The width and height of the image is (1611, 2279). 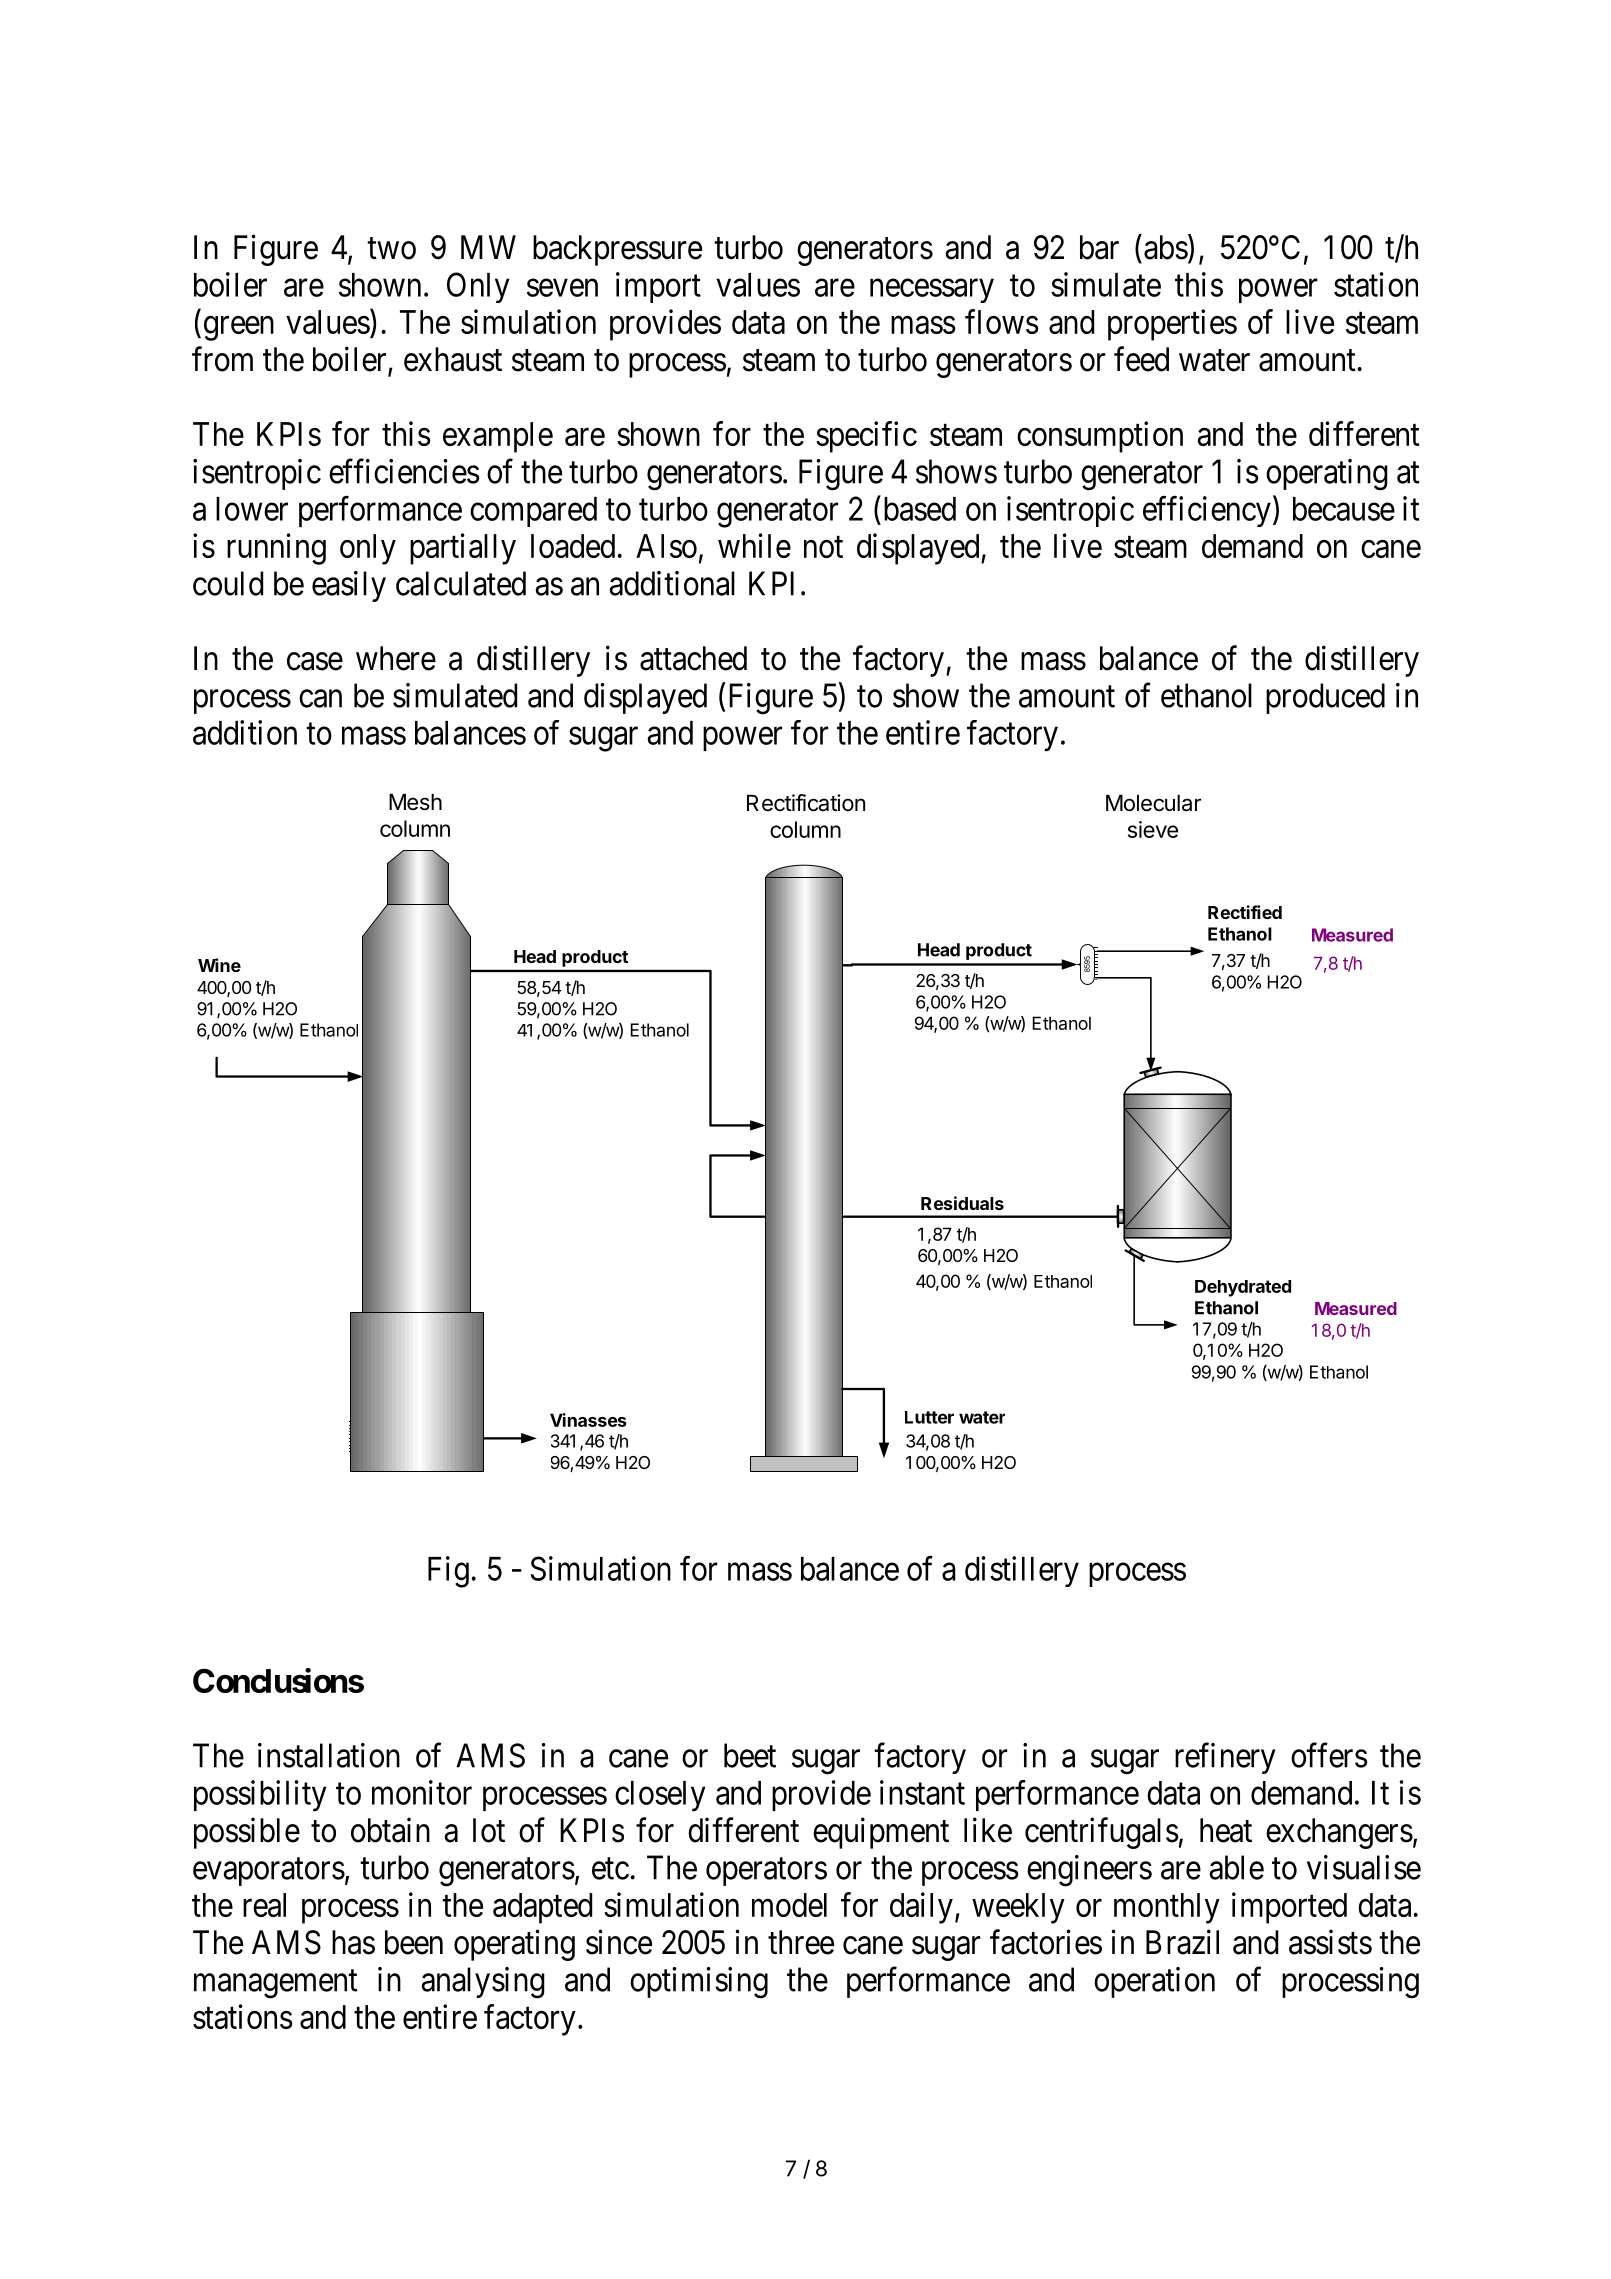 What do you see at coordinates (329, 1755) in the image?
I see `installation` at bounding box center [329, 1755].
